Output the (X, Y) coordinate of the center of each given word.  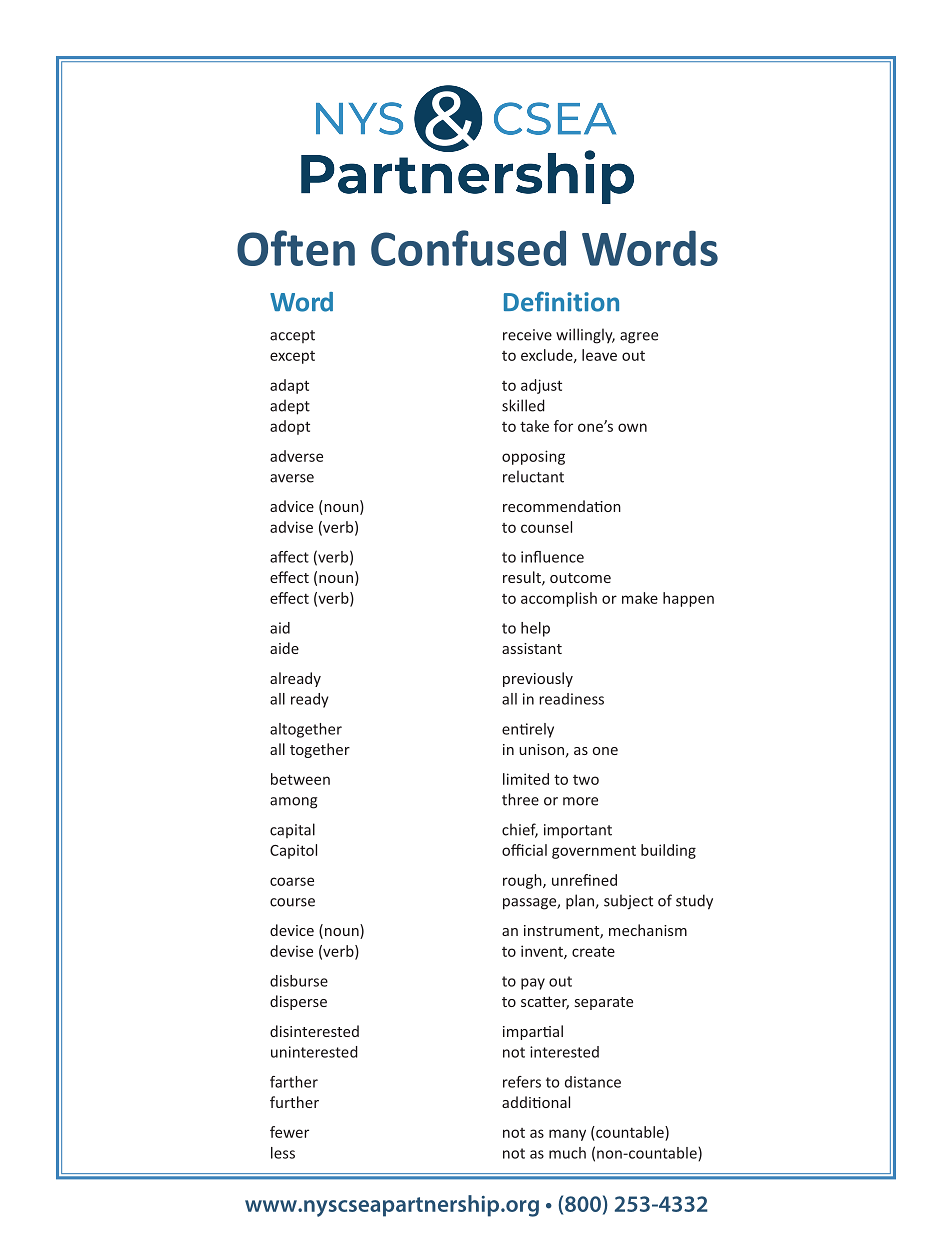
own (632, 427)
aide (284, 648)
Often (296, 248)
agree (639, 338)
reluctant (533, 476)
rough (523, 881)
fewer (289, 1132)
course (292, 902)
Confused (468, 248)
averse (292, 478)
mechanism (648, 930)
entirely (528, 730)
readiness (571, 699)
